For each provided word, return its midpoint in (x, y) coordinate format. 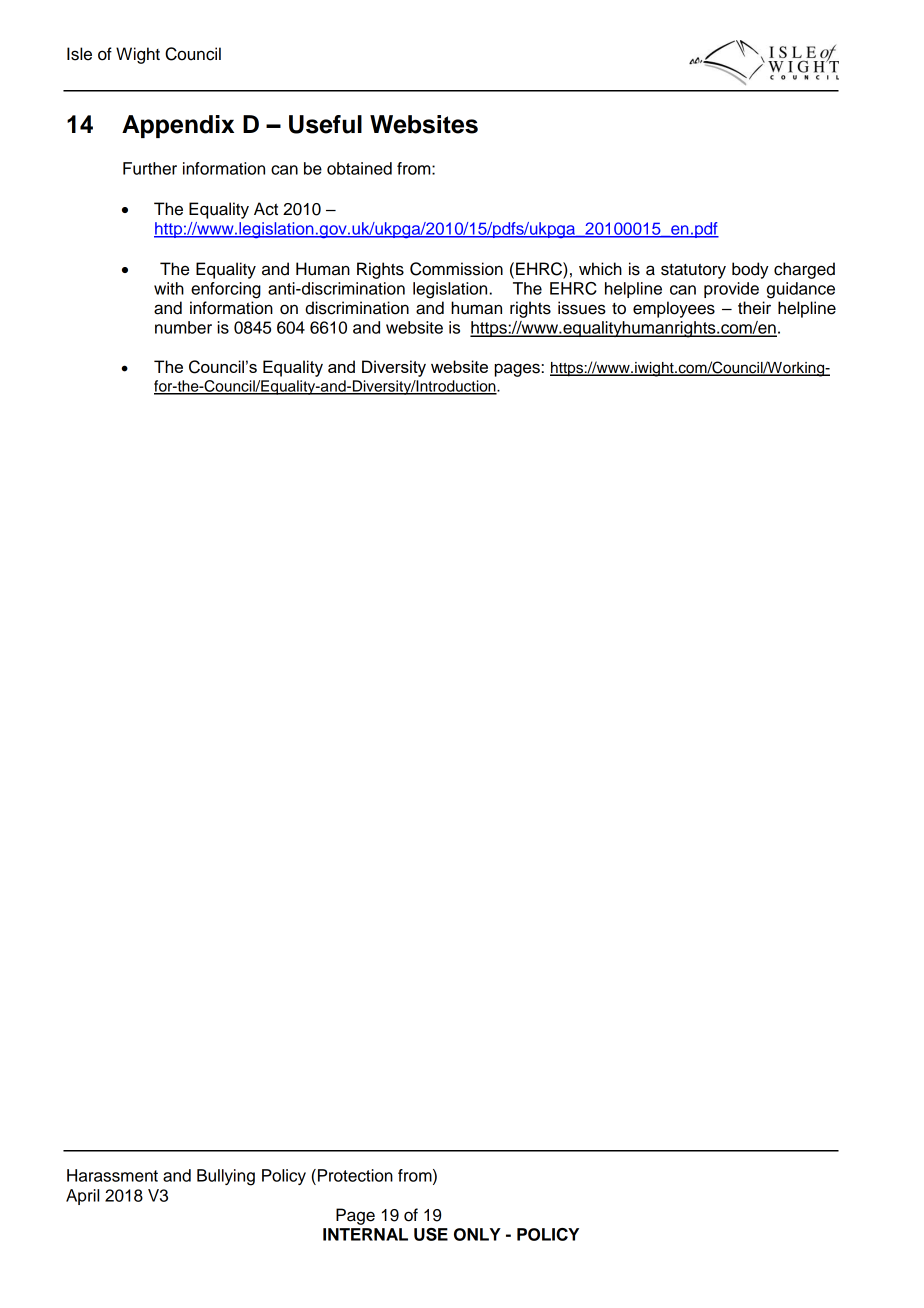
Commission (456, 269)
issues (582, 308)
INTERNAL (365, 1234)
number (183, 327)
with (169, 288)
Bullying (226, 1177)
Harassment (112, 1175)
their (754, 308)
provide (731, 290)
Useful (325, 124)
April (82, 1197)
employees (674, 309)
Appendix (178, 126)
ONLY (477, 1234)
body (750, 270)
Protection (355, 1175)
